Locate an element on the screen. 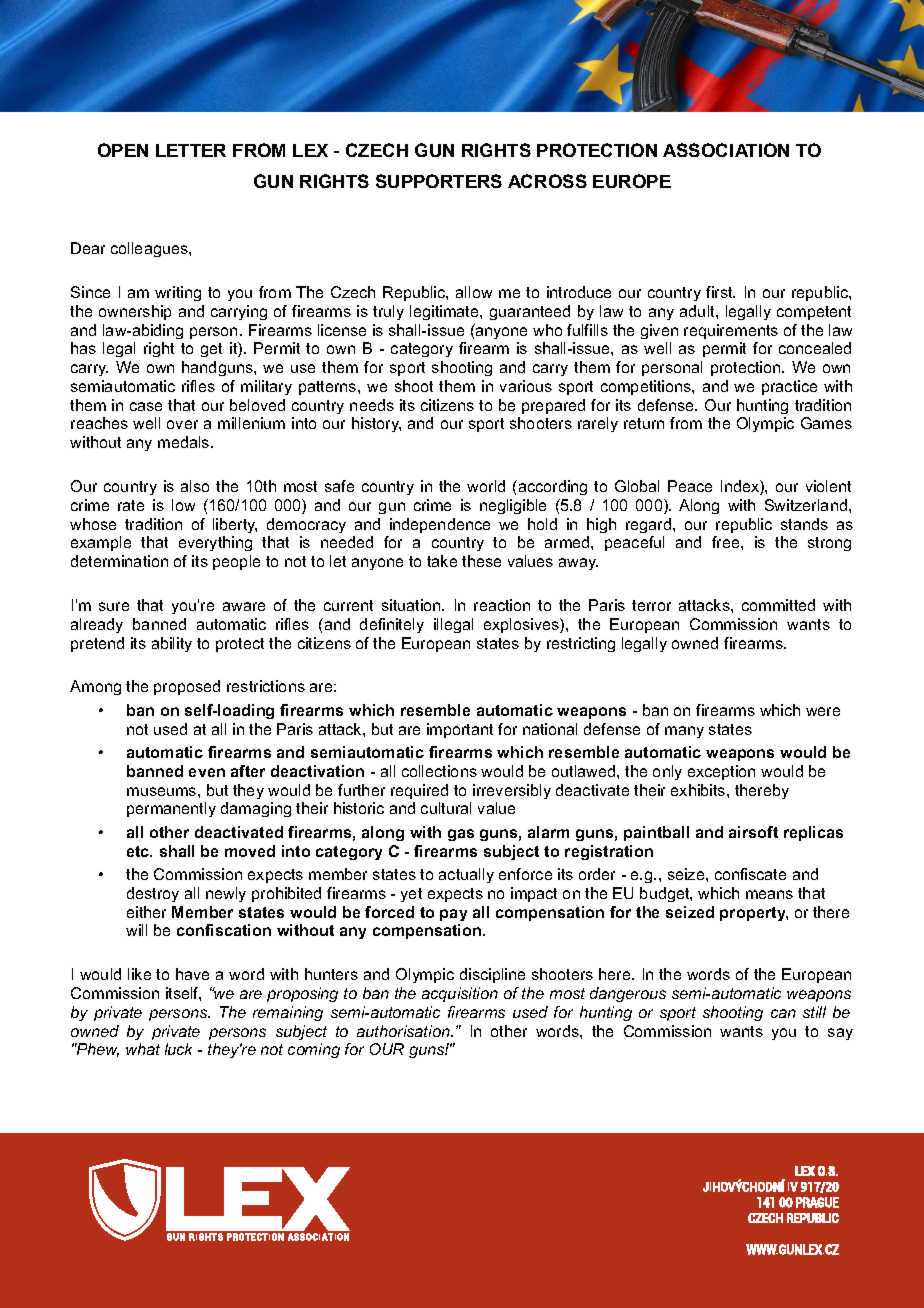 This screenshot has width=924, height=1308. sure is located at coordinates (114, 606).
